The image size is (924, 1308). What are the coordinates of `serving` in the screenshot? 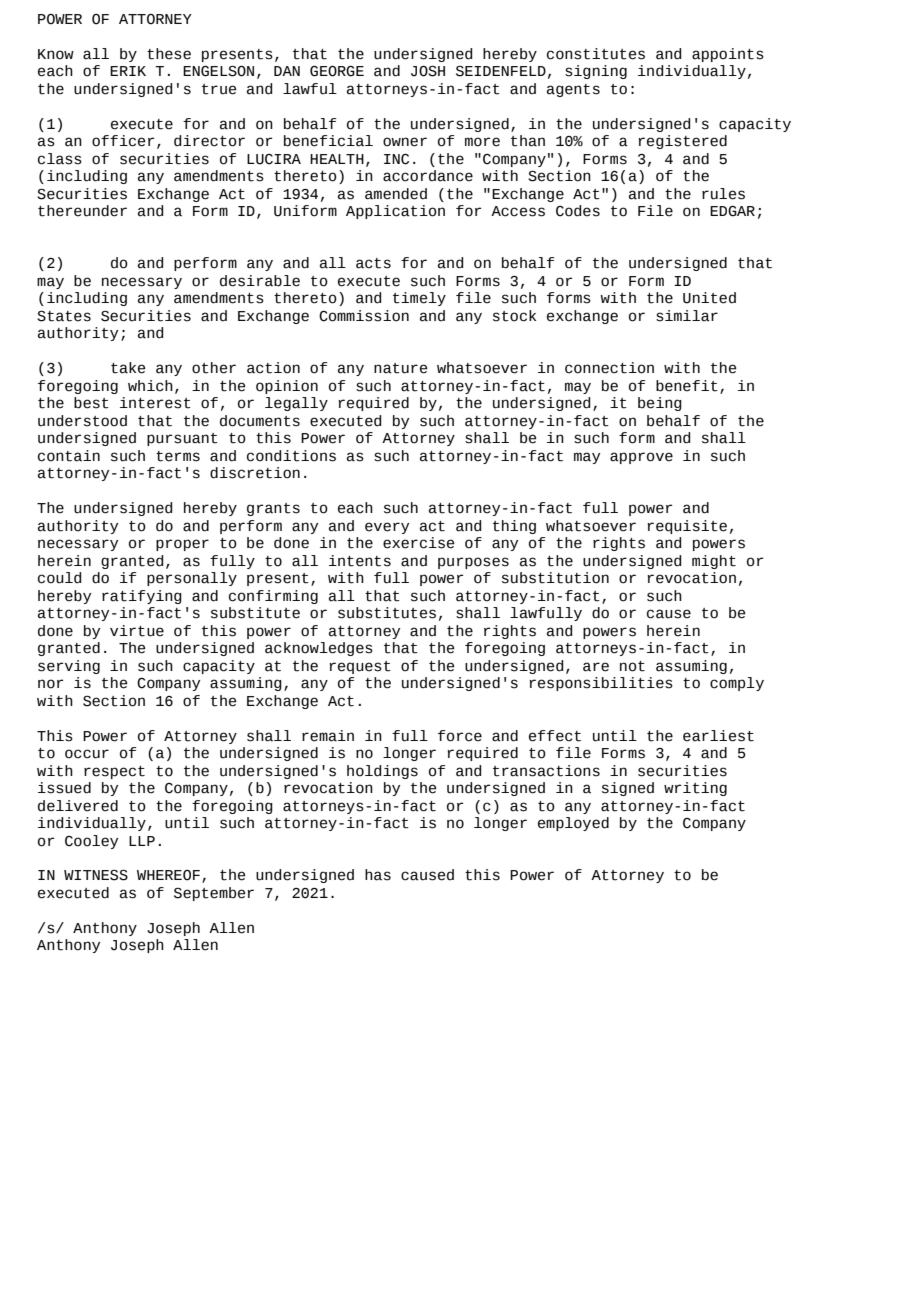 It's located at (69, 667).
